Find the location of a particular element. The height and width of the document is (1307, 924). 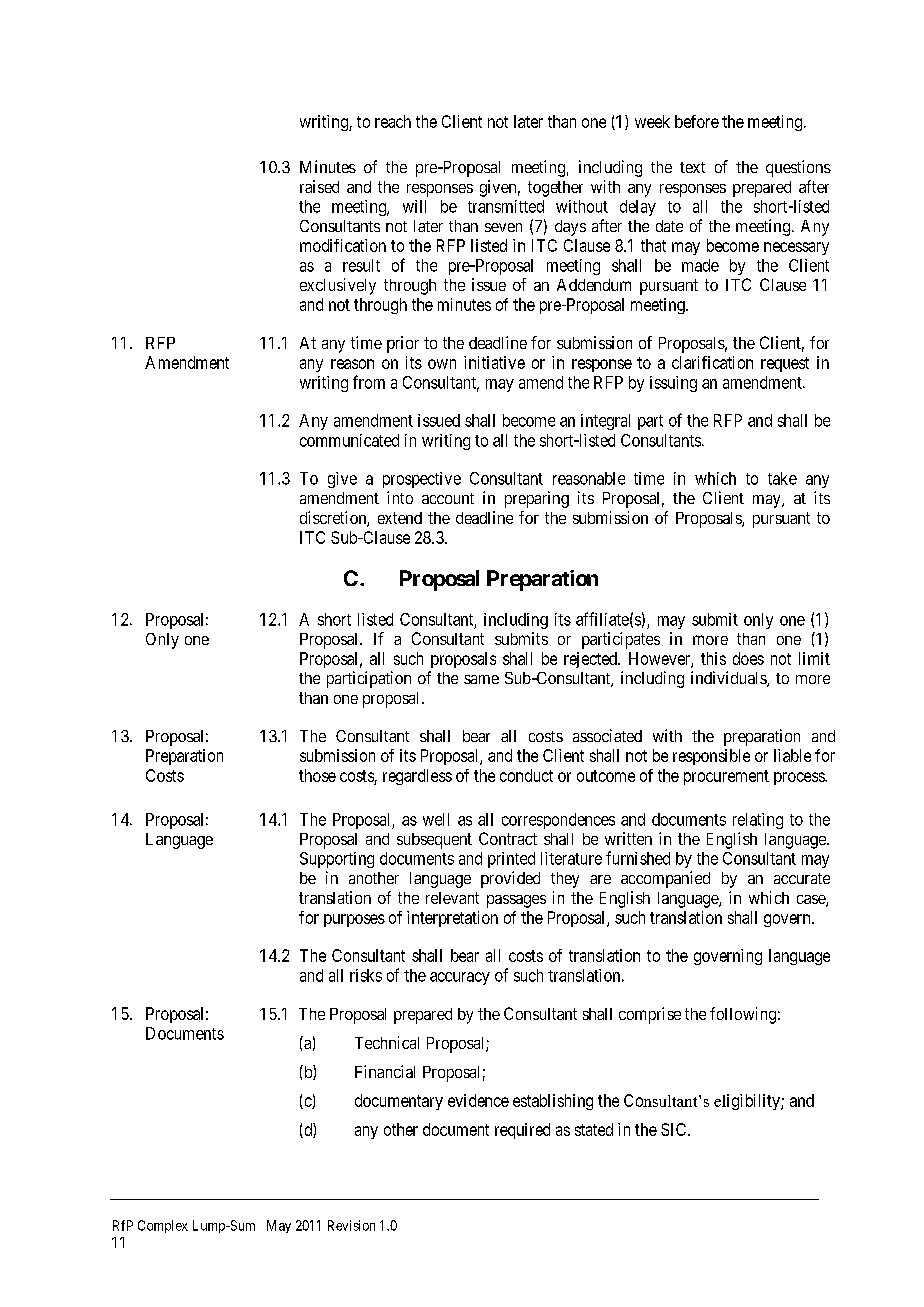

individuals is located at coordinates (729, 679).
